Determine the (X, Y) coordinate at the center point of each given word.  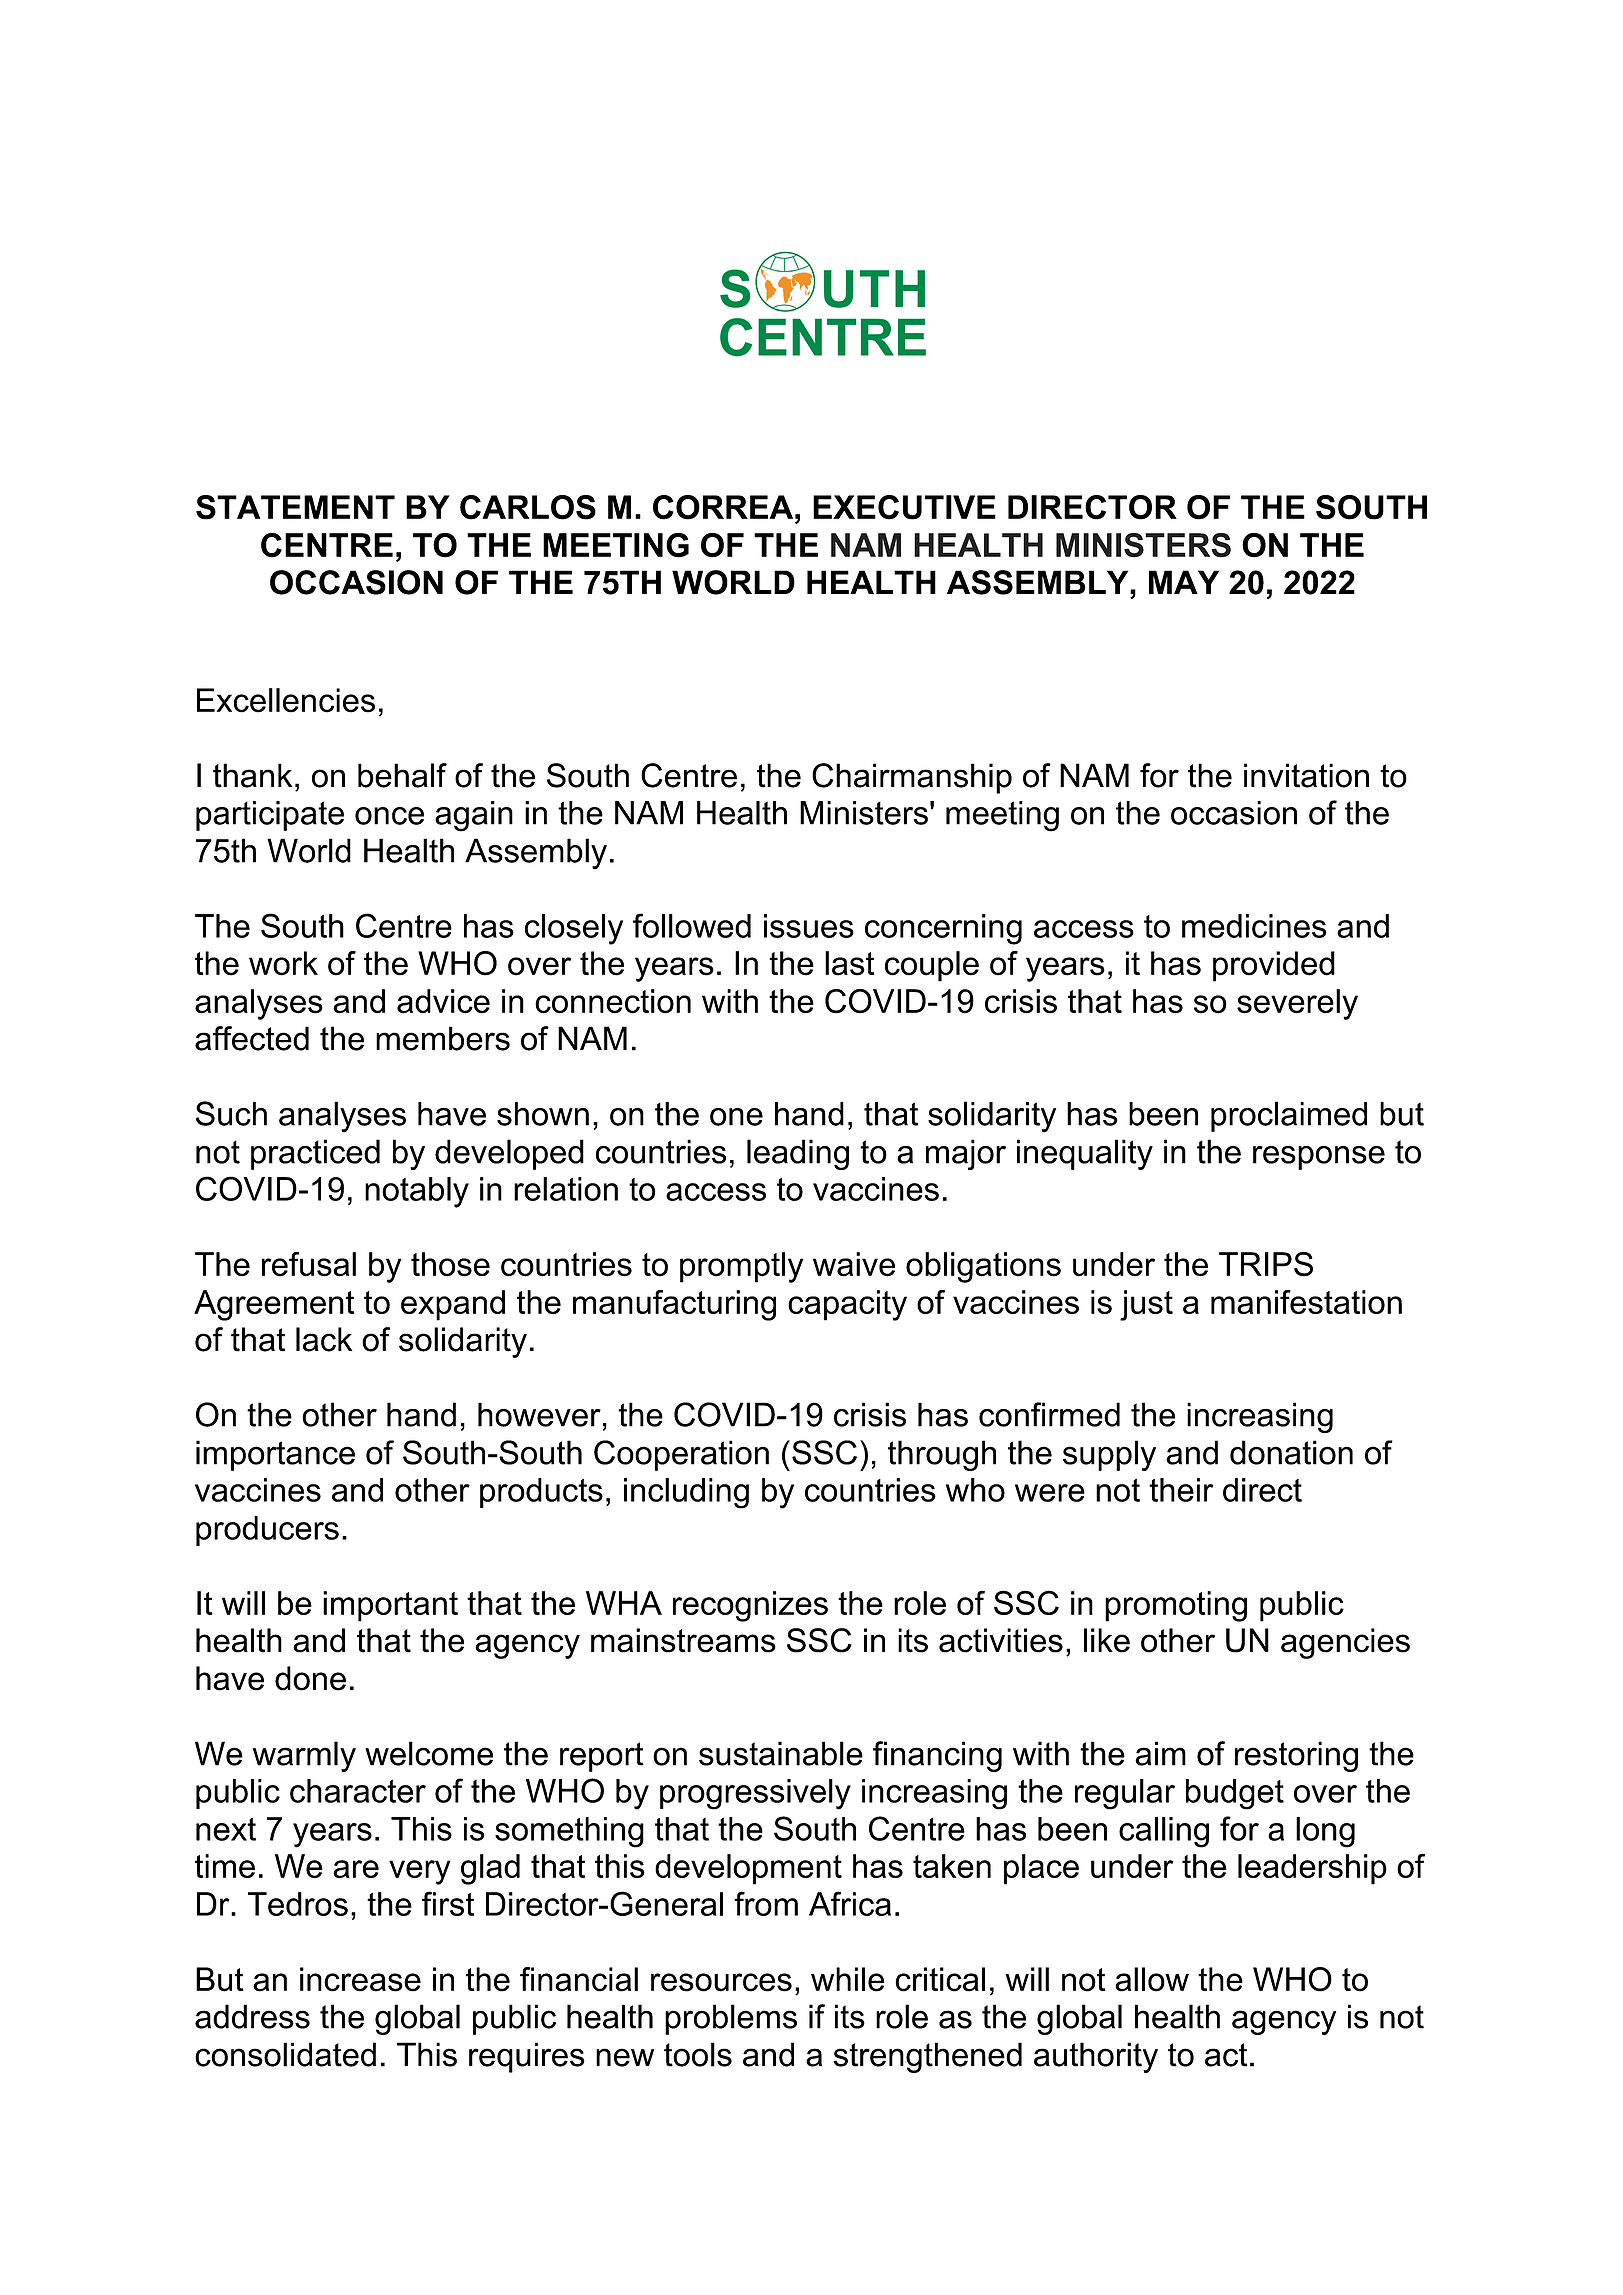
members (443, 1038)
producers (267, 1531)
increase (360, 1979)
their (1181, 1490)
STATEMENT (295, 507)
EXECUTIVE (904, 507)
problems (731, 2019)
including (686, 1493)
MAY (1184, 582)
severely (1297, 1004)
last (850, 963)
